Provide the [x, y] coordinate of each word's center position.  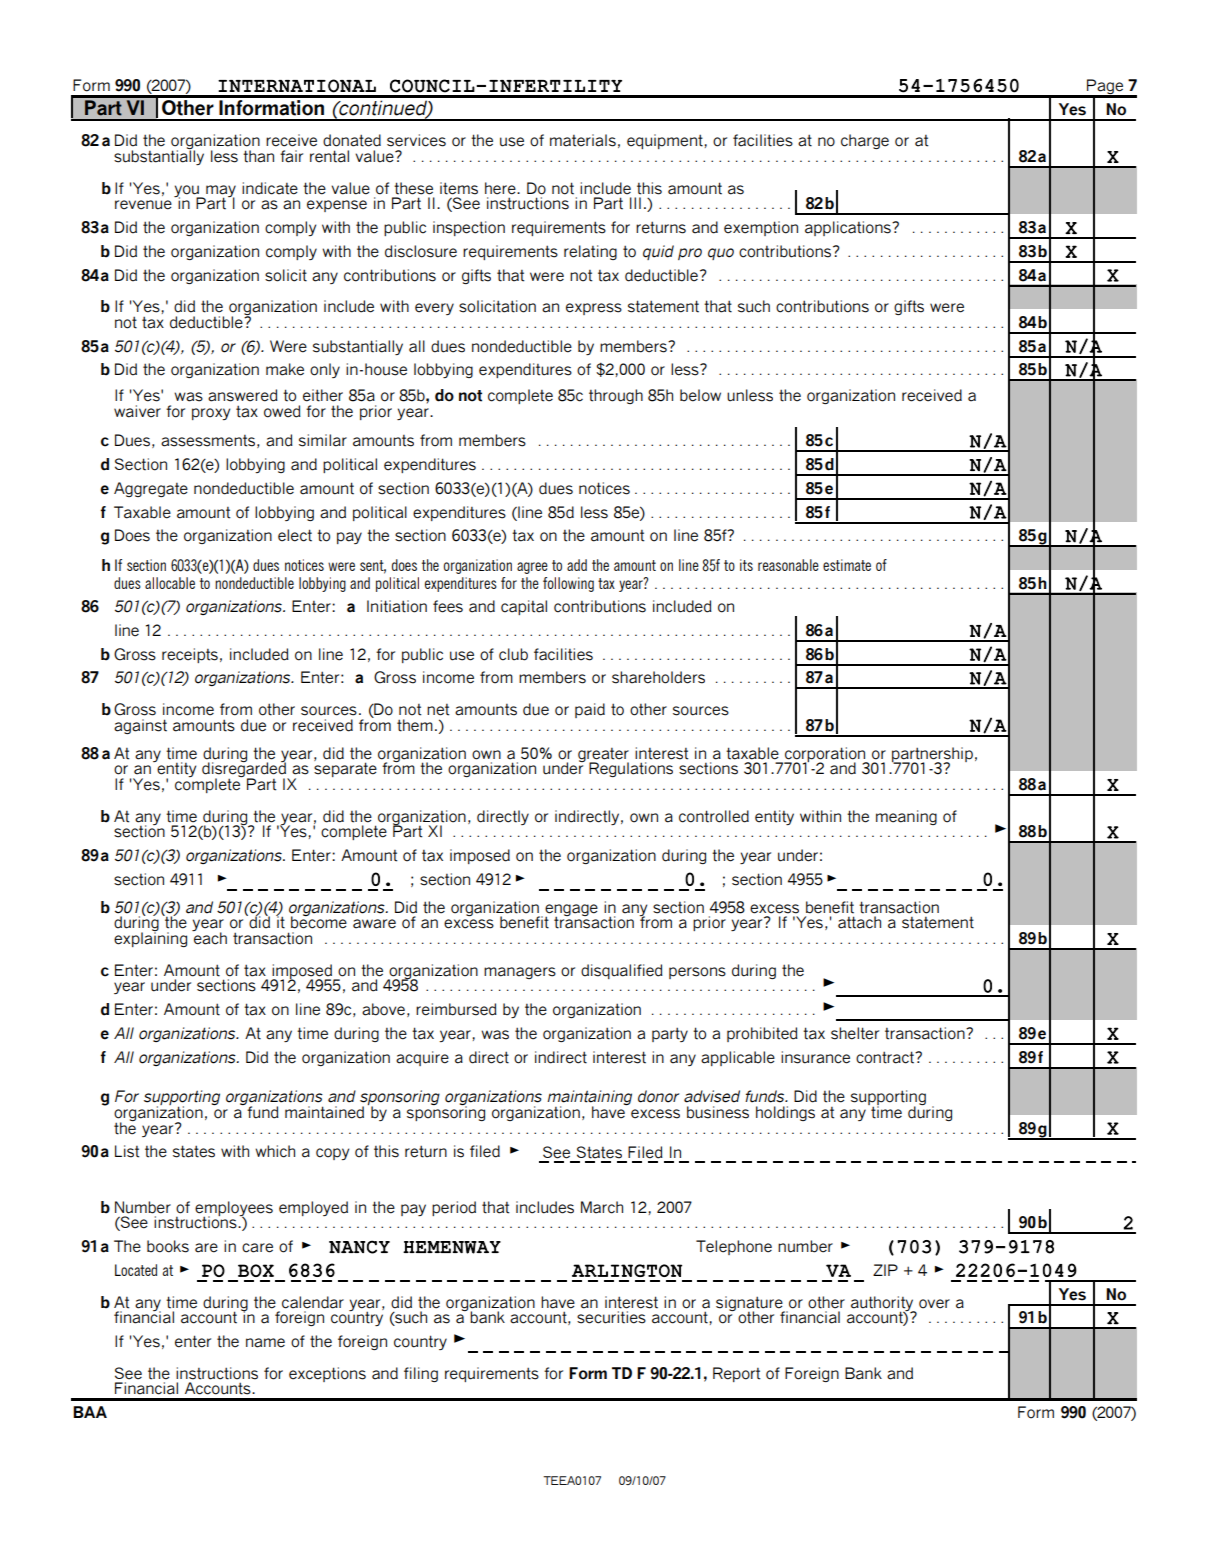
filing [421, 1374]
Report [737, 1374]
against [140, 726]
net [438, 710]
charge [865, 141]
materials [583, 140]
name [265, 1343]
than [258, 156]
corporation [826, 755]
